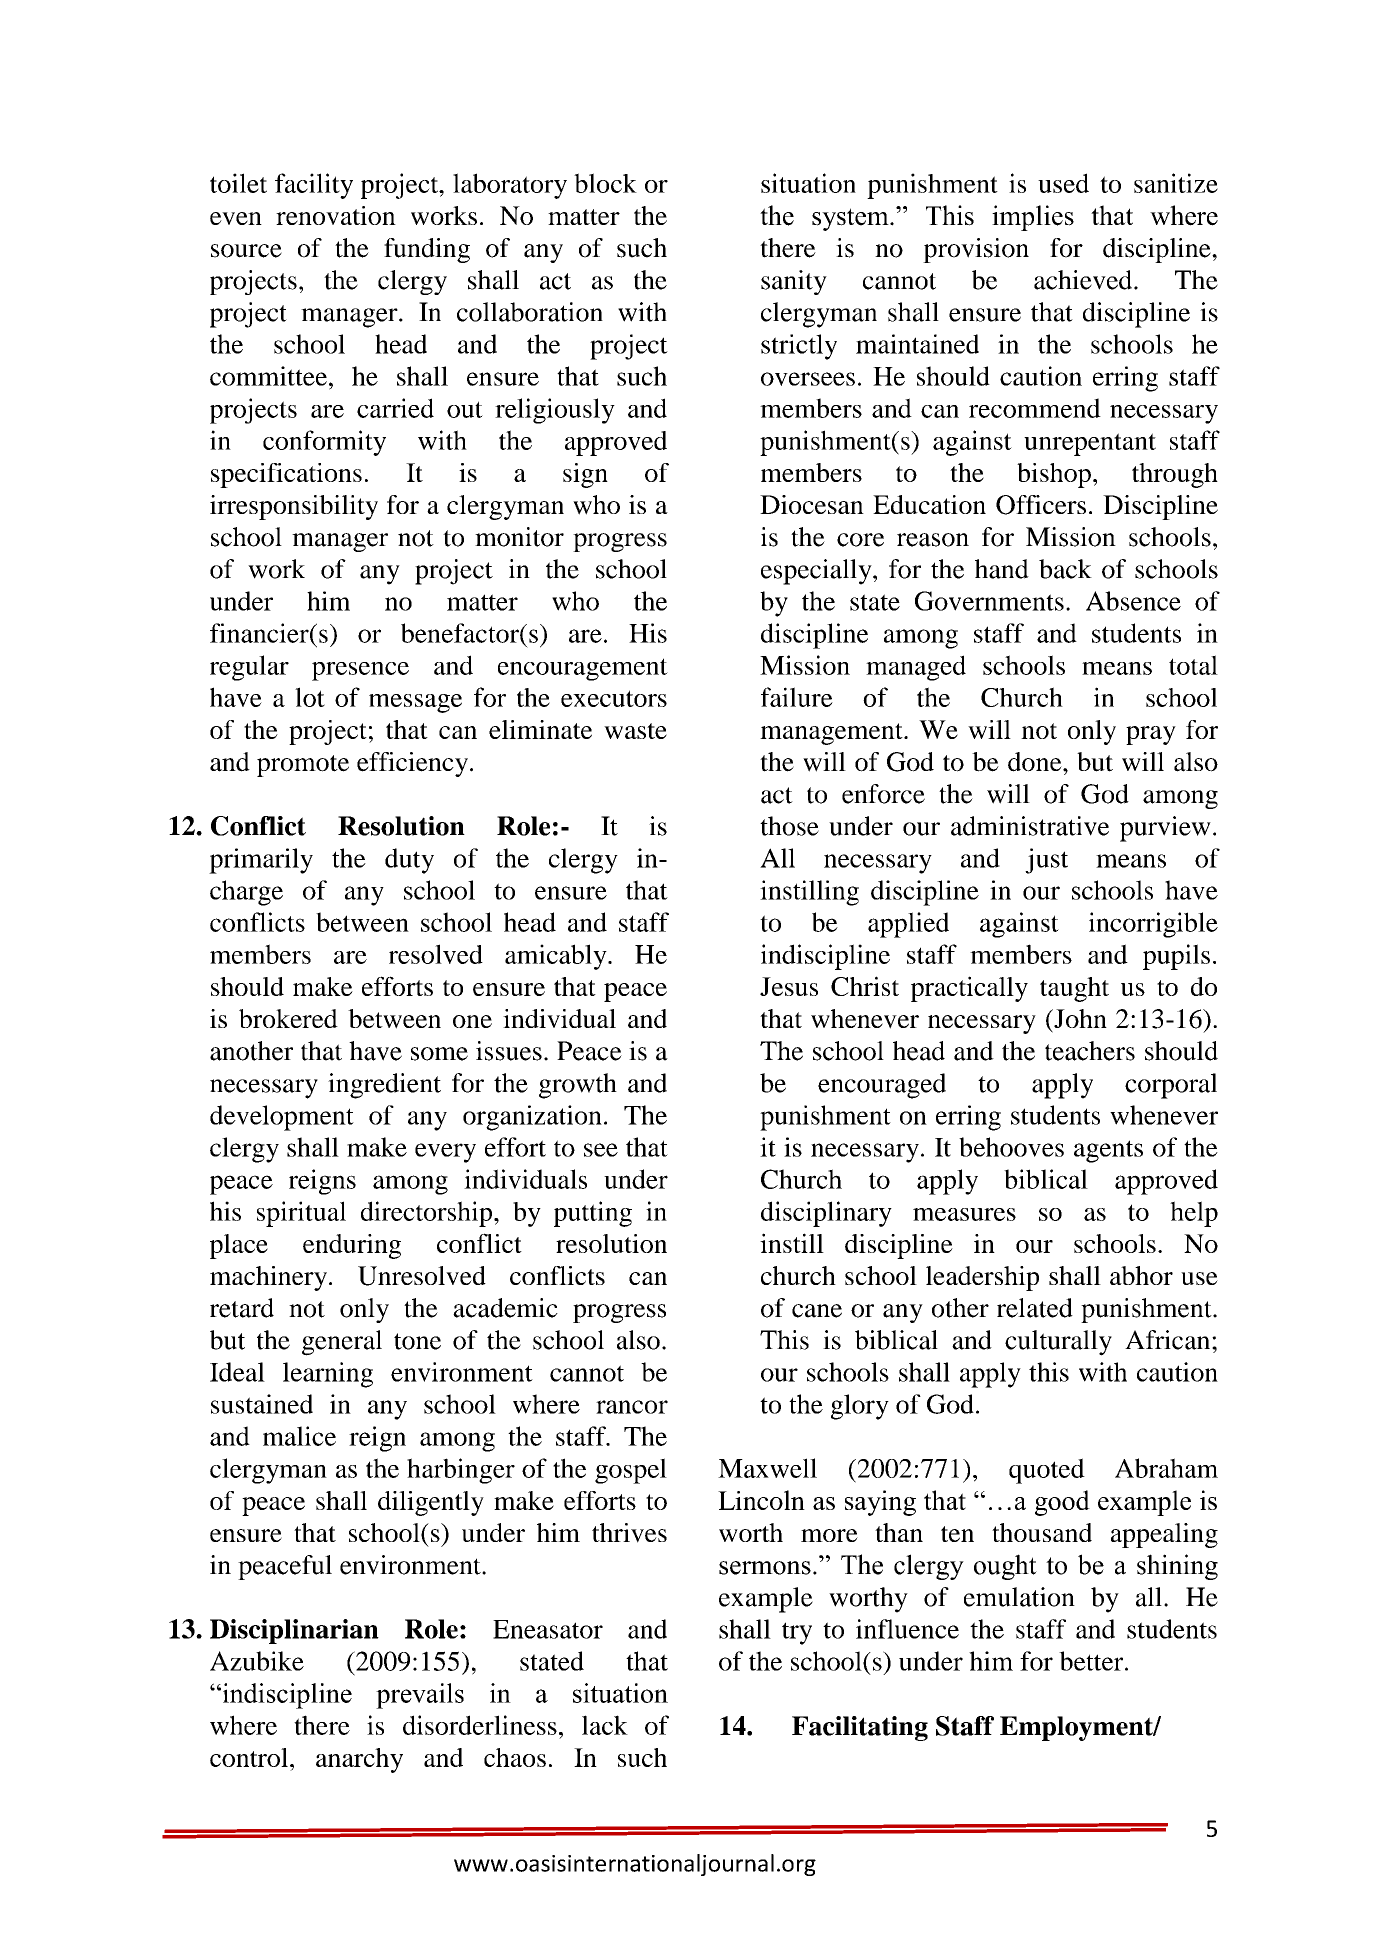 The image size is (1386, 1959). Describe the element at coordinates (1033, 218) in the screenshot. I see `implies` at that location.
